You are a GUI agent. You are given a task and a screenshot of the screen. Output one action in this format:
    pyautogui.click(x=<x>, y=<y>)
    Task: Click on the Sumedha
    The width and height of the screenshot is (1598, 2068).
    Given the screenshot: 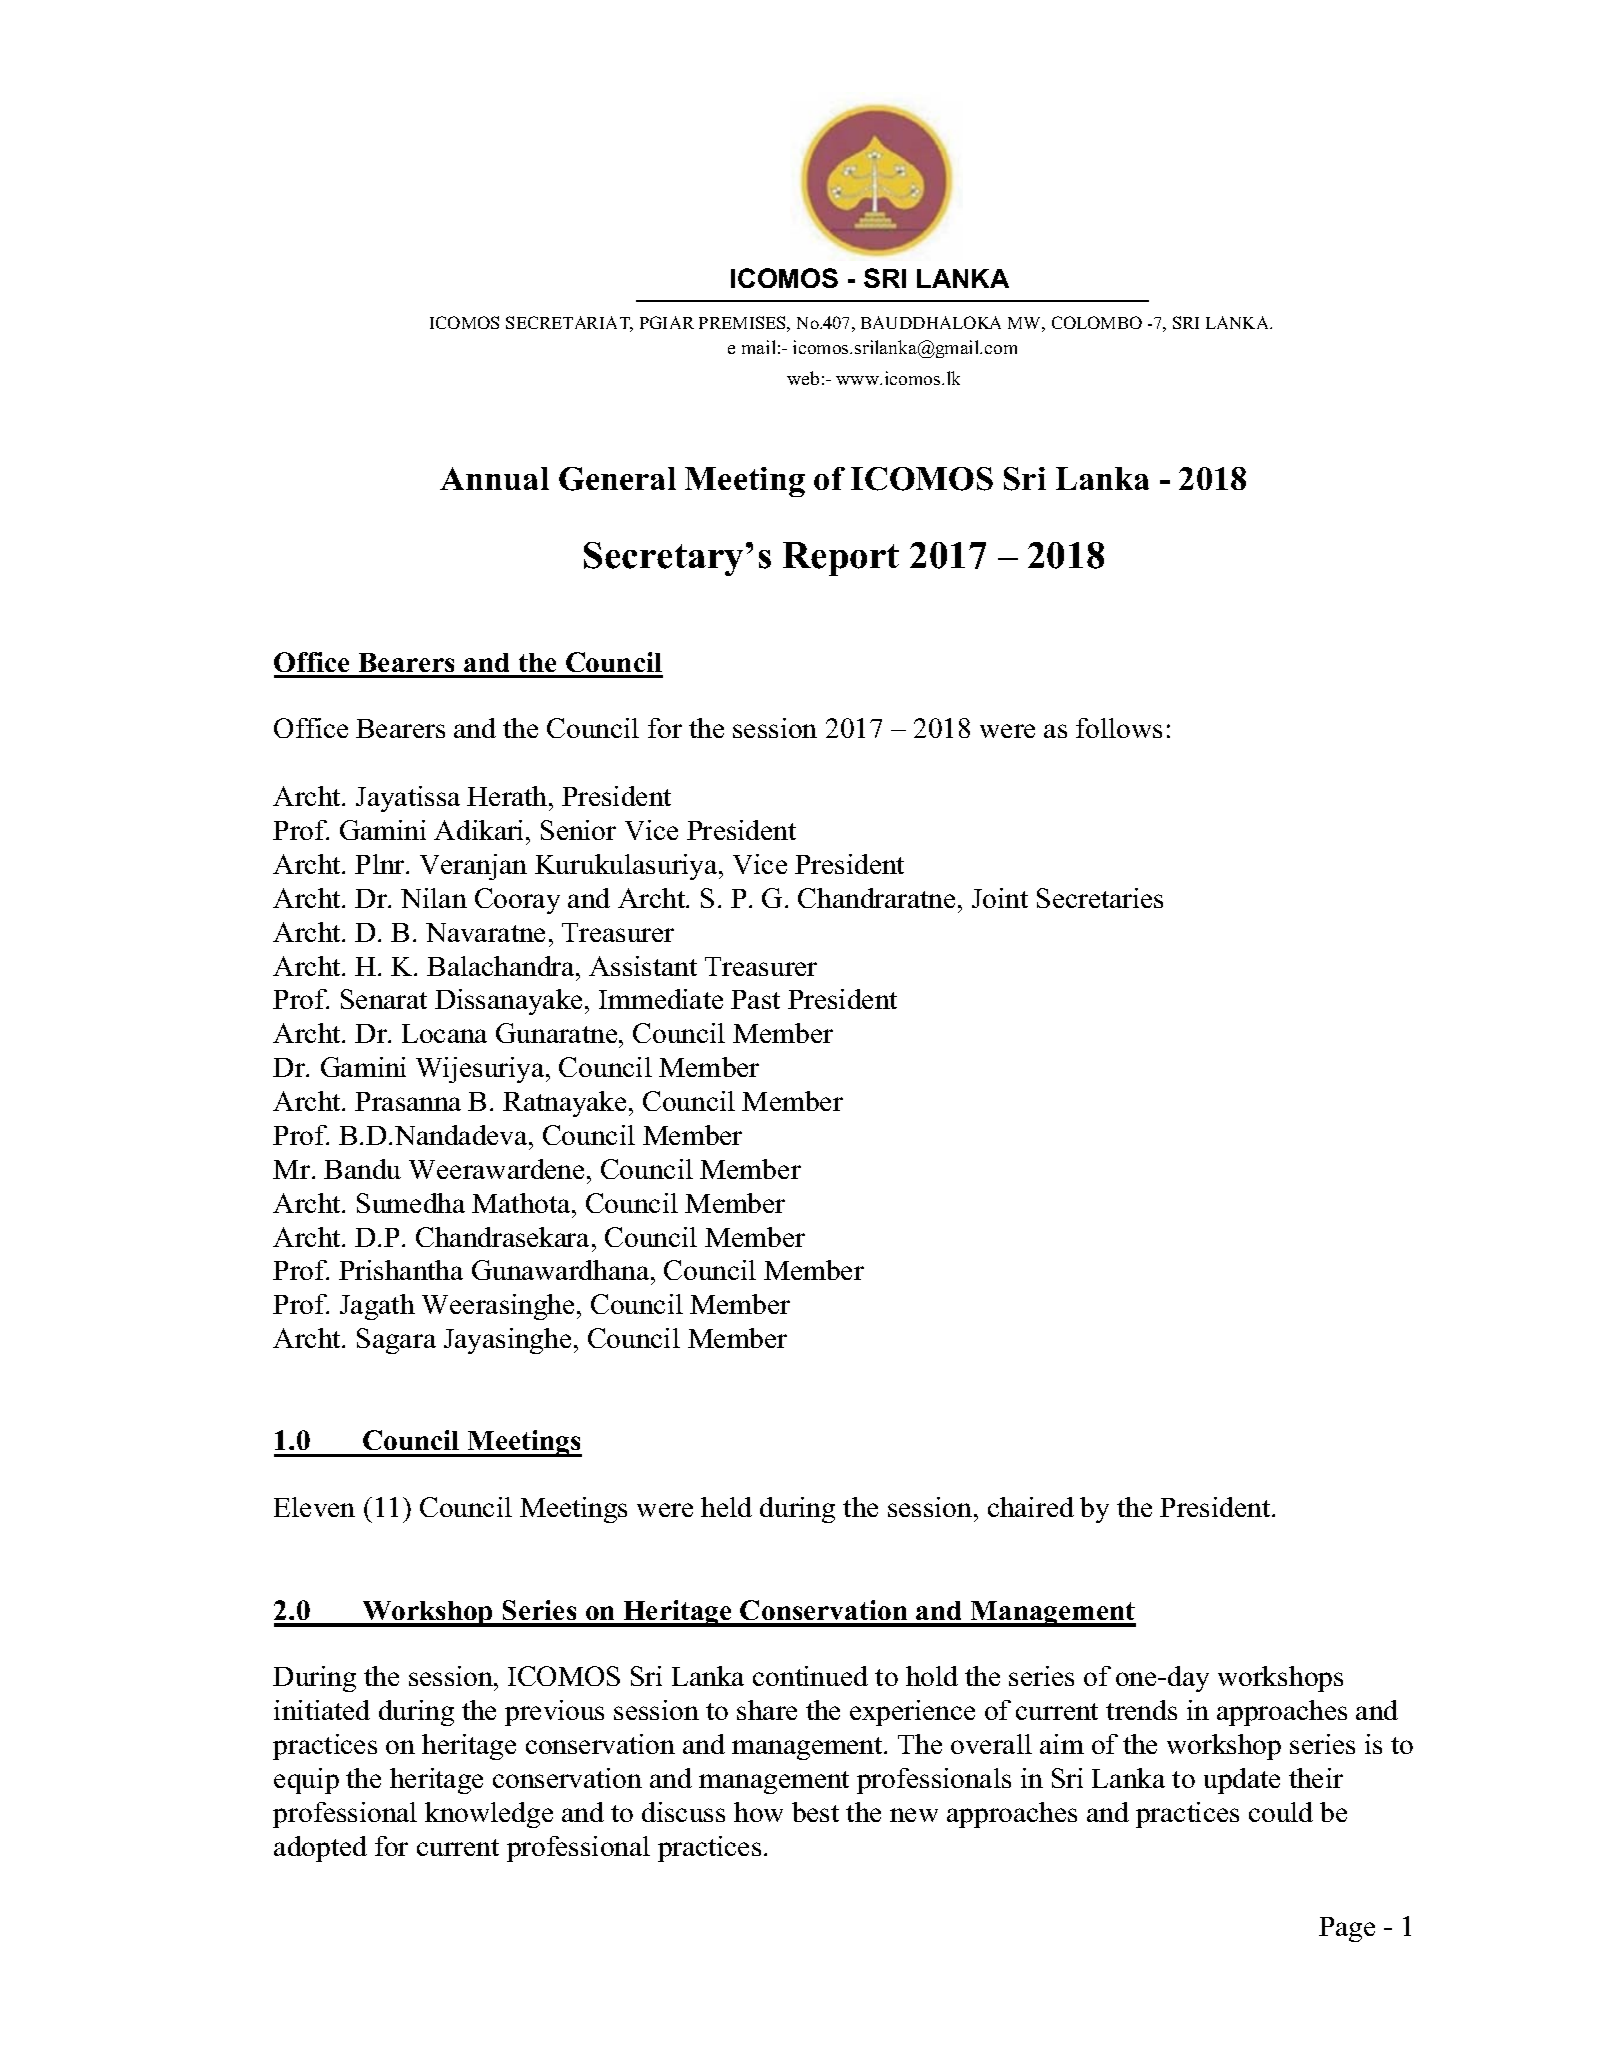 What is the action you would take?
    pyautogui.click(x=411, y=1203)
